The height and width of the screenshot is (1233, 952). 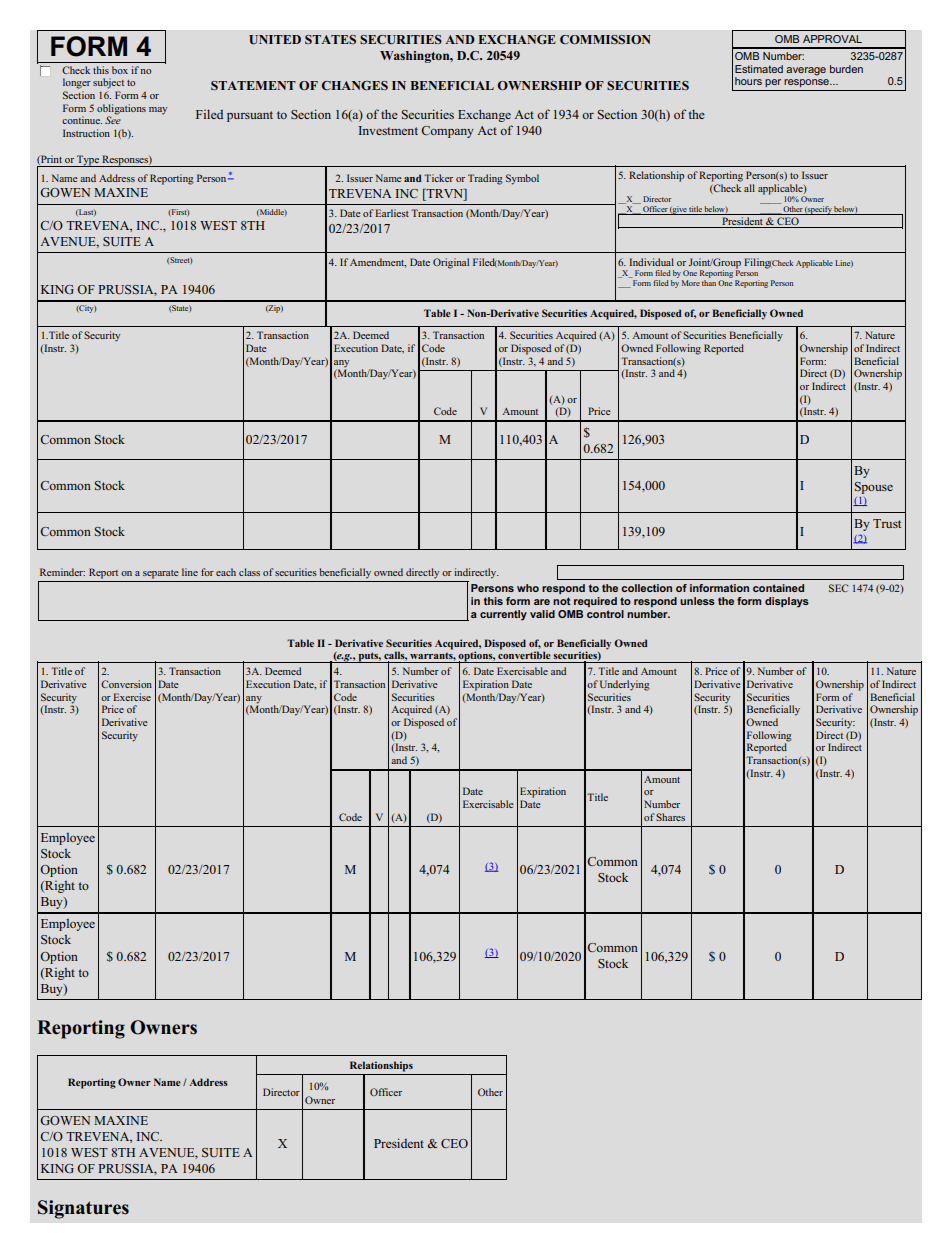 What do you see at coordinates (161, 574) in the screenshot?
I see `separate` at bounding box center [161, 574].
